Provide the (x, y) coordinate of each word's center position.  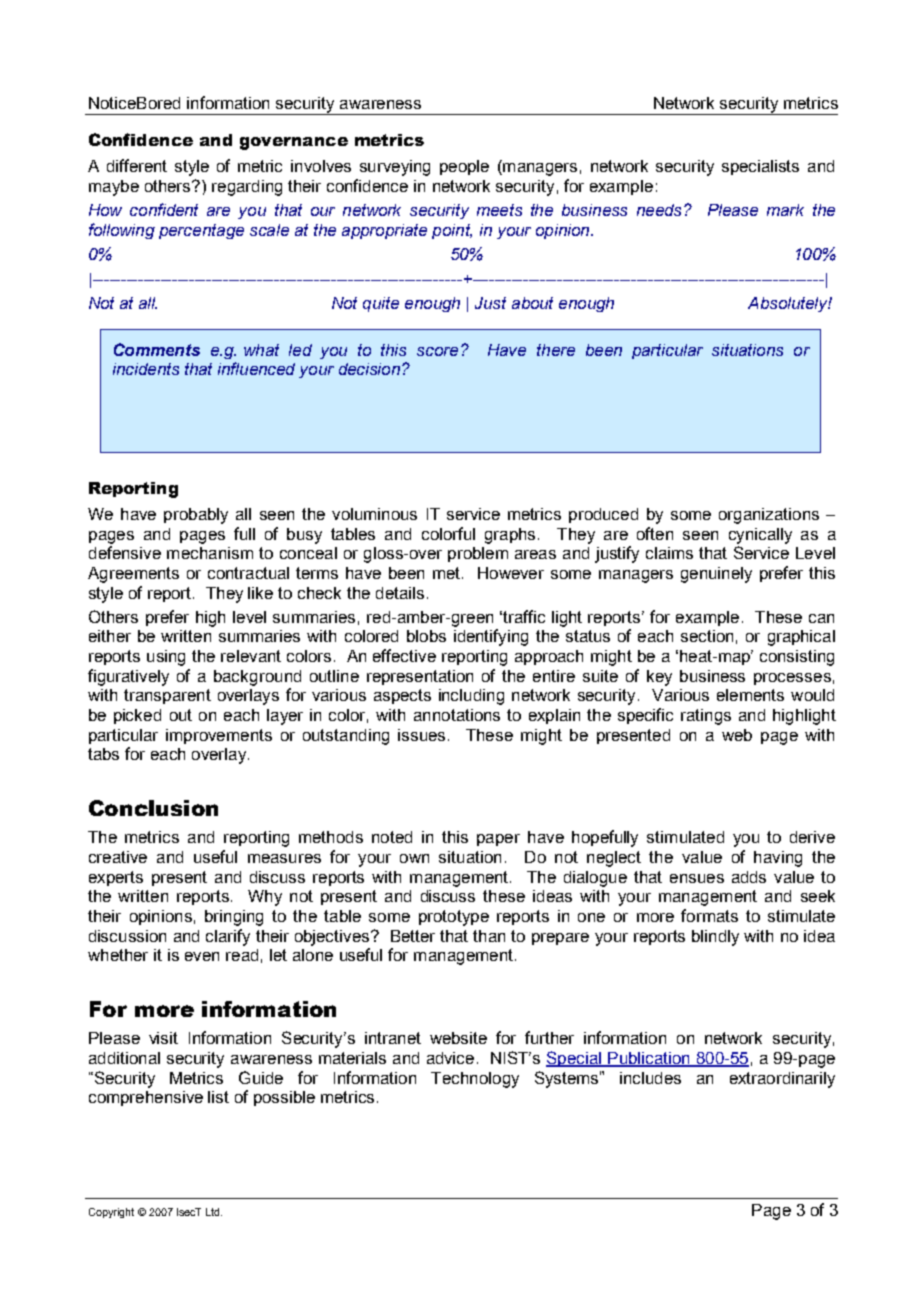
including (471, 697)
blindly (715, 938)
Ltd (214, 1212)
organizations (769, 516)
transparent (167, 696)
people (464, 167)
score (437, 351)
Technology (475, 1080)
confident (164, 209)
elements (750, 695)
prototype (454, 918)
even (202, 956)
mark (785, 210)
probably (196, 516)
